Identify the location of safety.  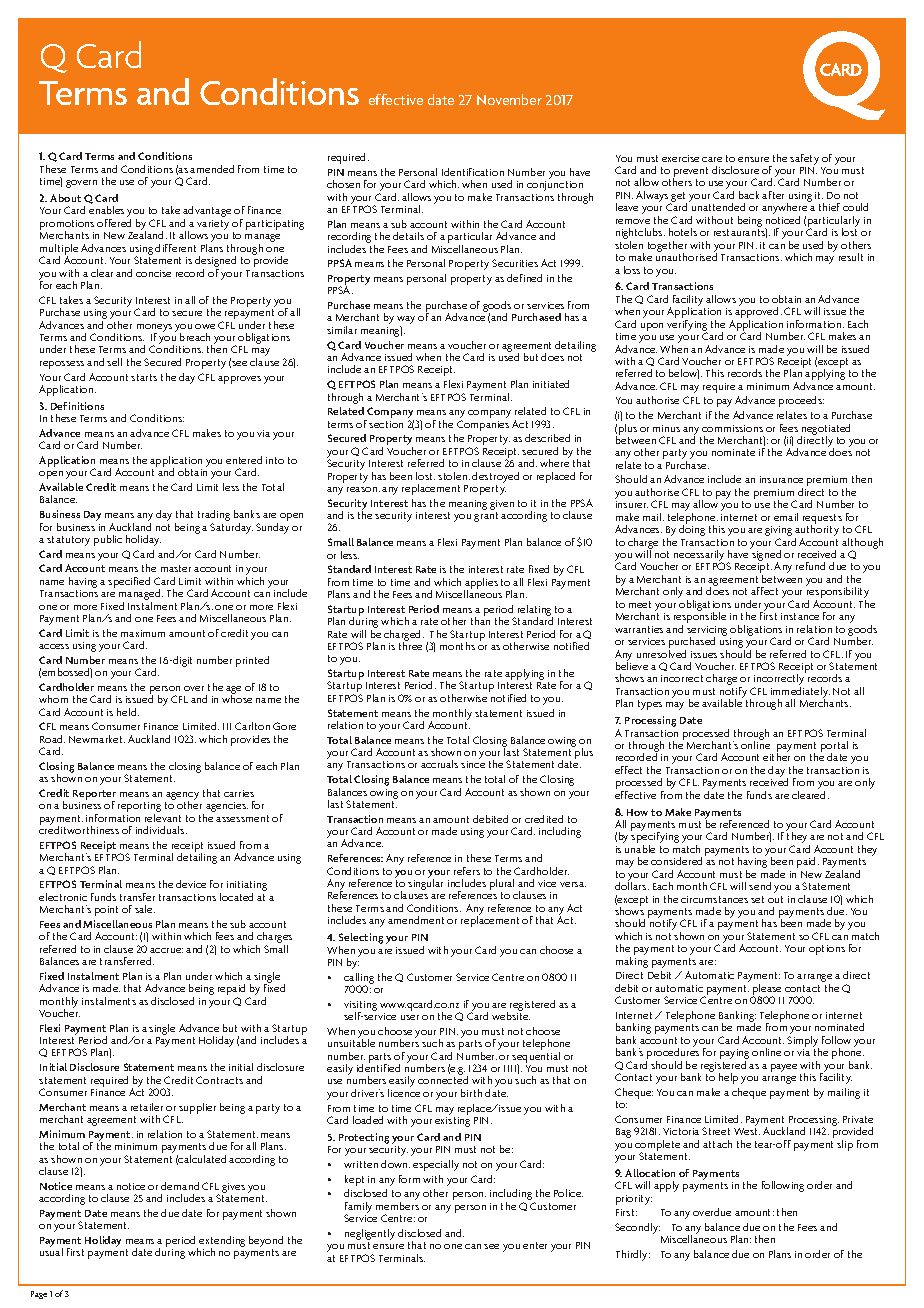
(804, 159).
